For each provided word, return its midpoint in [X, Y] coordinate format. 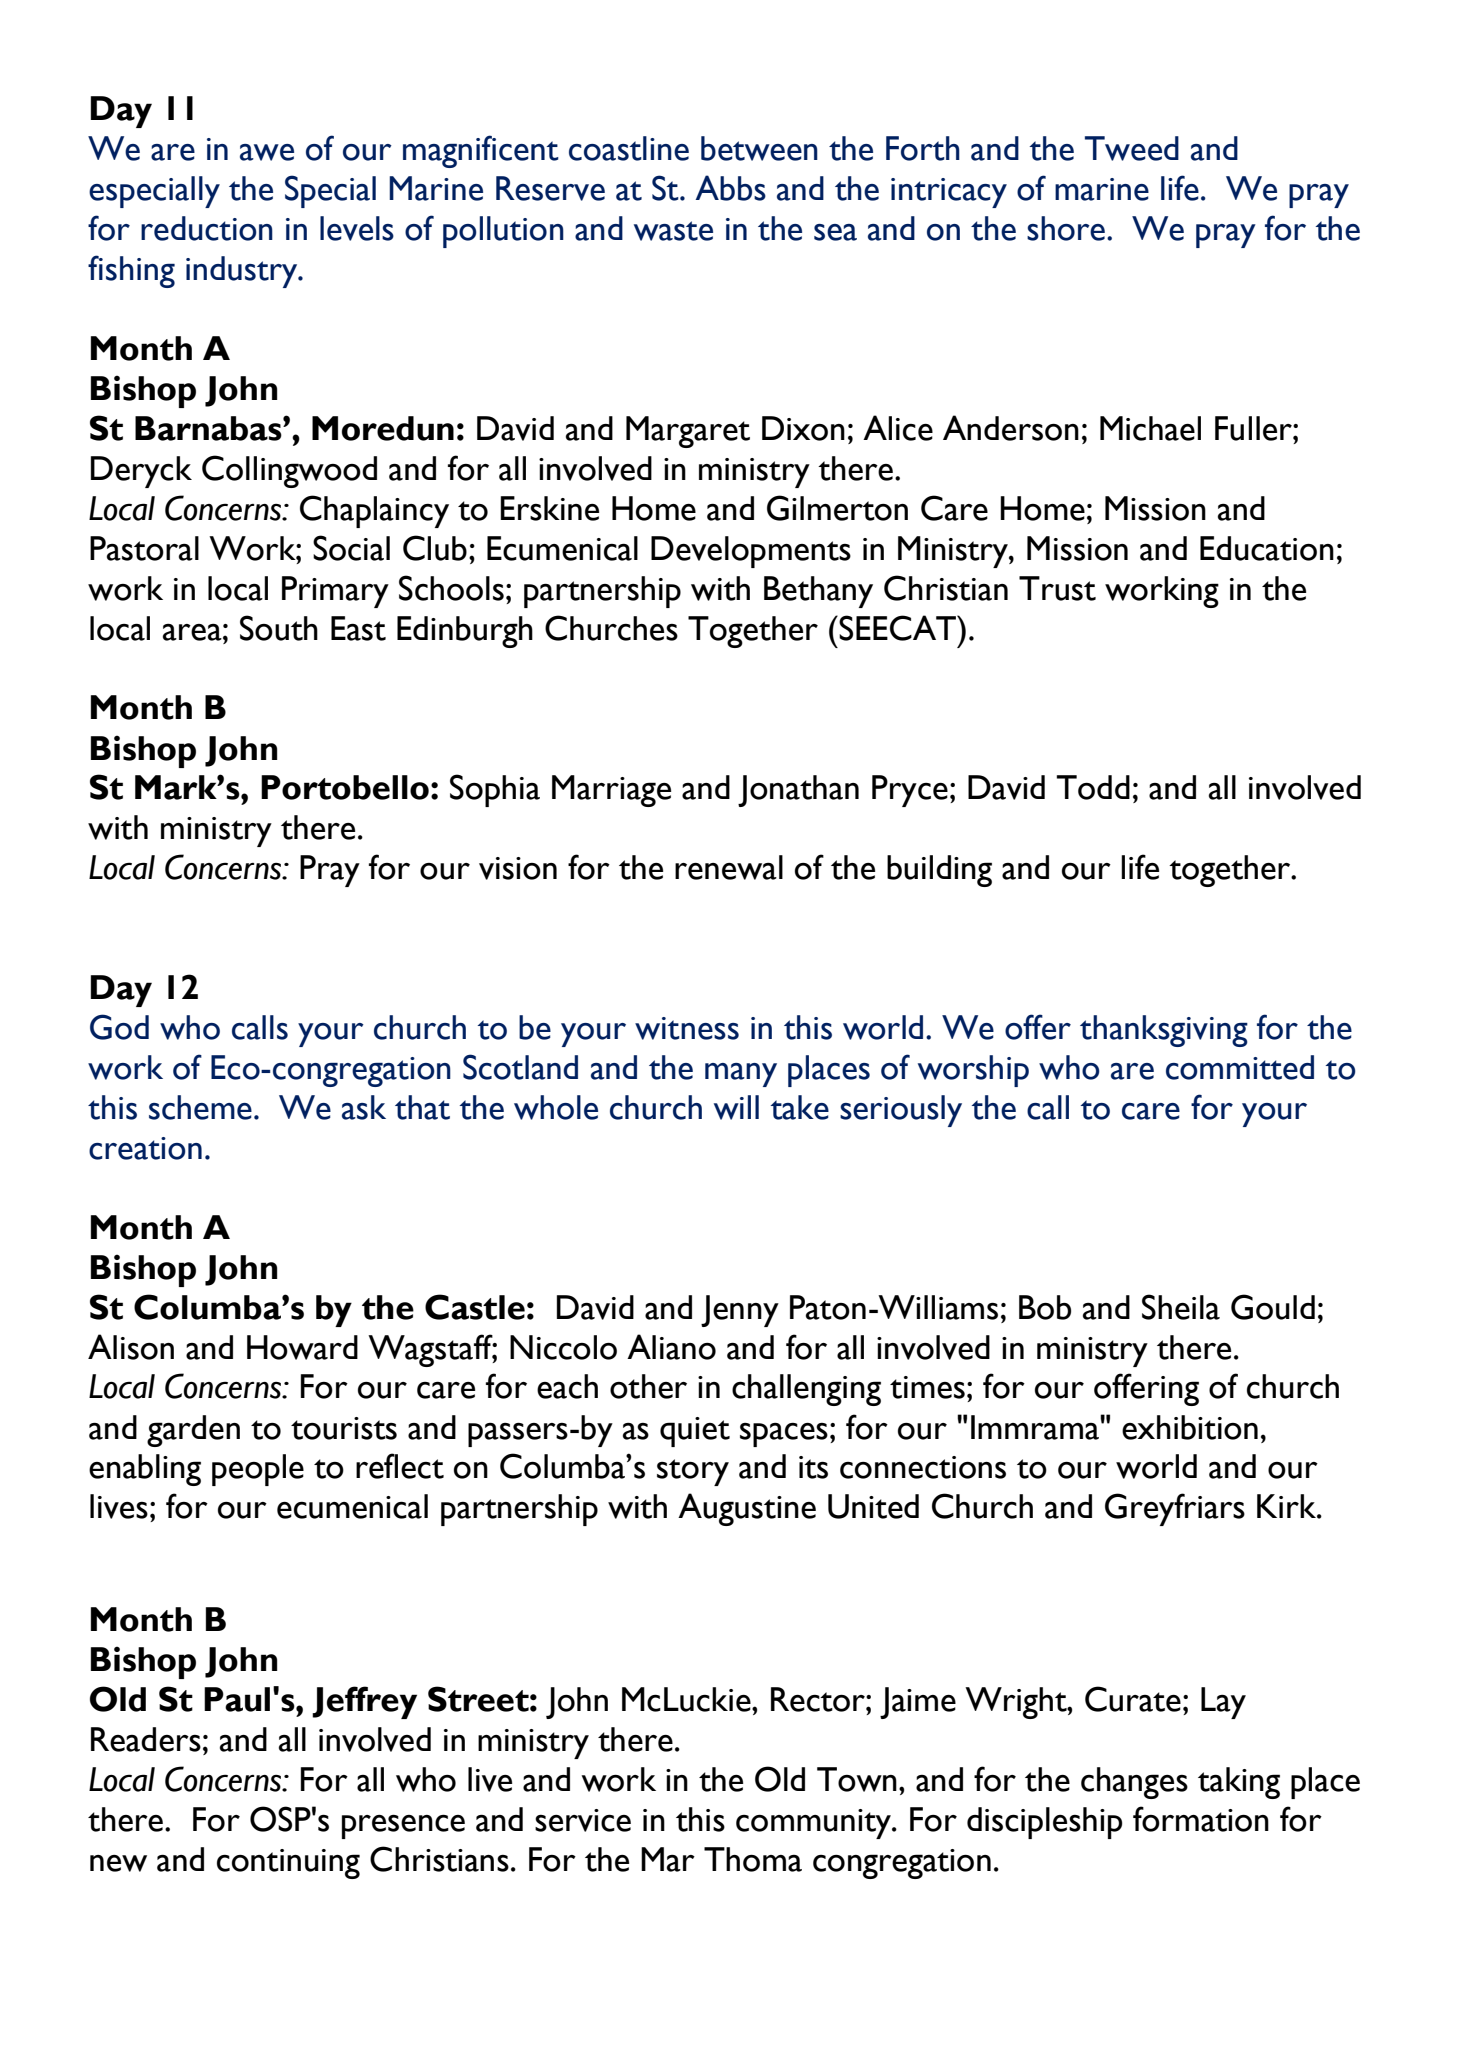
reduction [207, 228]
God [119, 1027]
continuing [288, 1864]
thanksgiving [1164, 1031]
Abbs [730, 188]
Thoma [753, 1859]
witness [687, 1028]
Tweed [1132, 148]
